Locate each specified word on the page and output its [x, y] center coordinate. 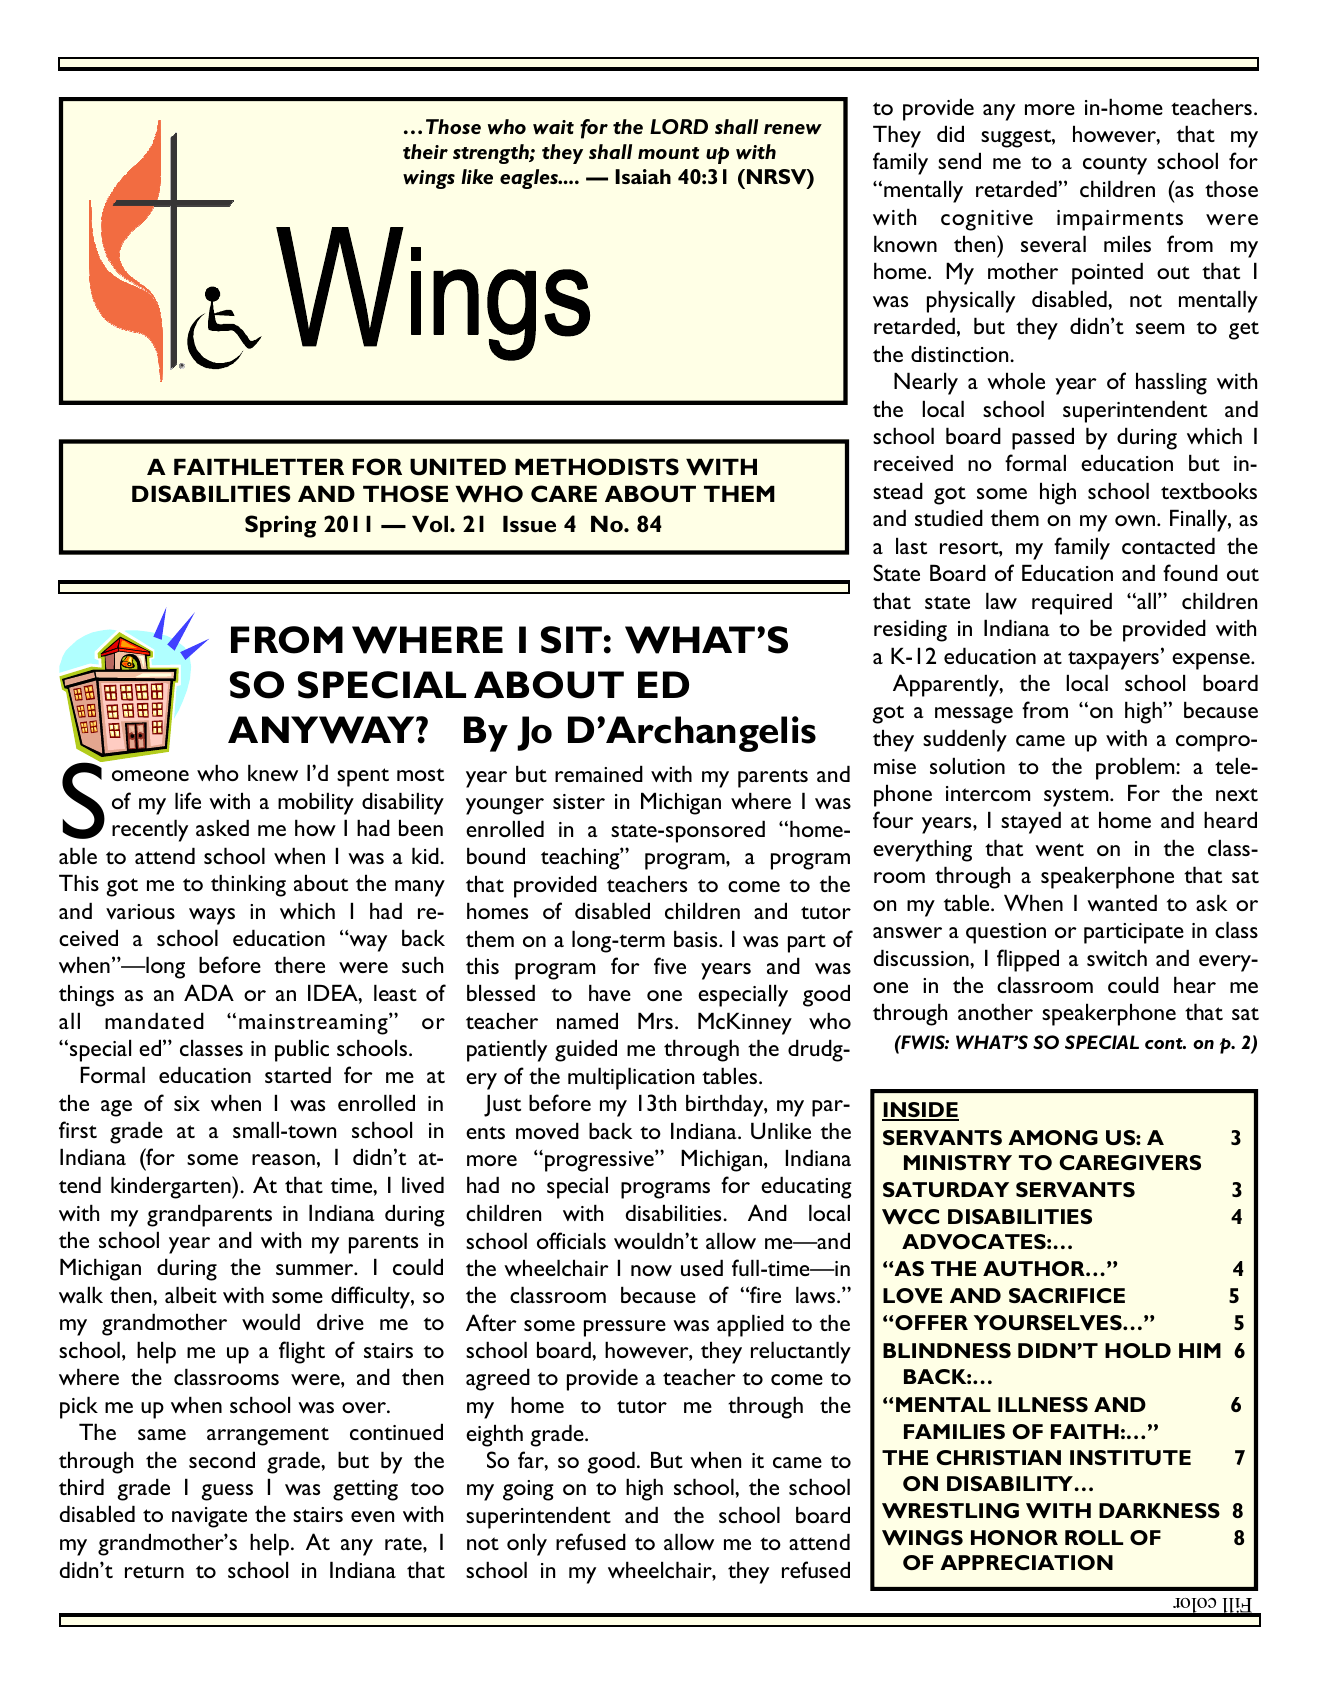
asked [222, 827]
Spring [280, 526]
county [1115, 165]
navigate [209, 1517]
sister [579, 801]
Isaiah [643, 176]
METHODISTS [597, 467]
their [425, 151]
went [1059, 849]
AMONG [1053, 1137]
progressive [600, 1161]
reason [283, 1159]
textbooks [1209, 490]
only [527, 1544]
